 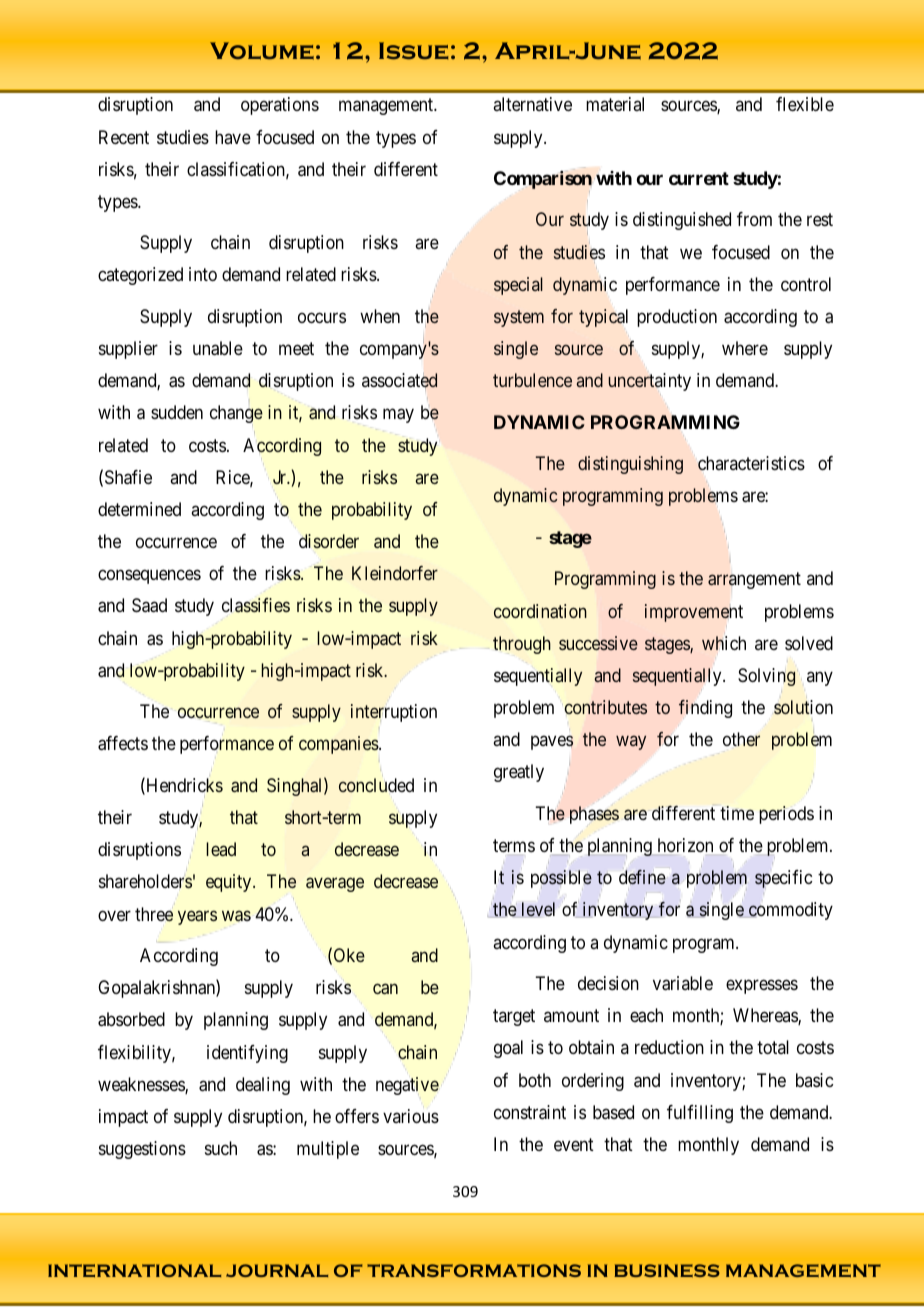 I want to click on flexible, so click(x=805, y=104).
